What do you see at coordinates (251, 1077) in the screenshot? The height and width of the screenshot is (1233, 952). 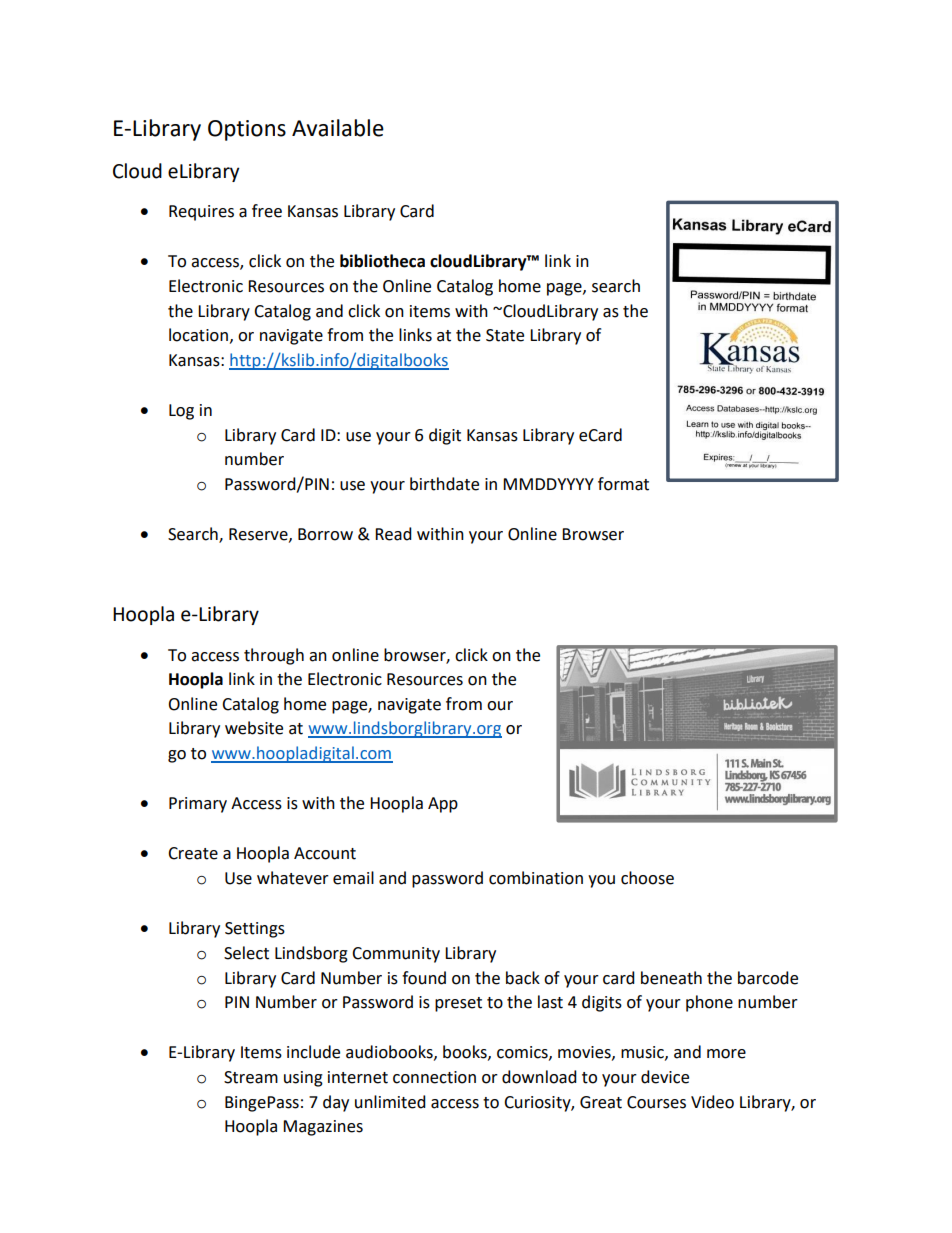 I see `Stream` at bounding box center [251, 1077].
